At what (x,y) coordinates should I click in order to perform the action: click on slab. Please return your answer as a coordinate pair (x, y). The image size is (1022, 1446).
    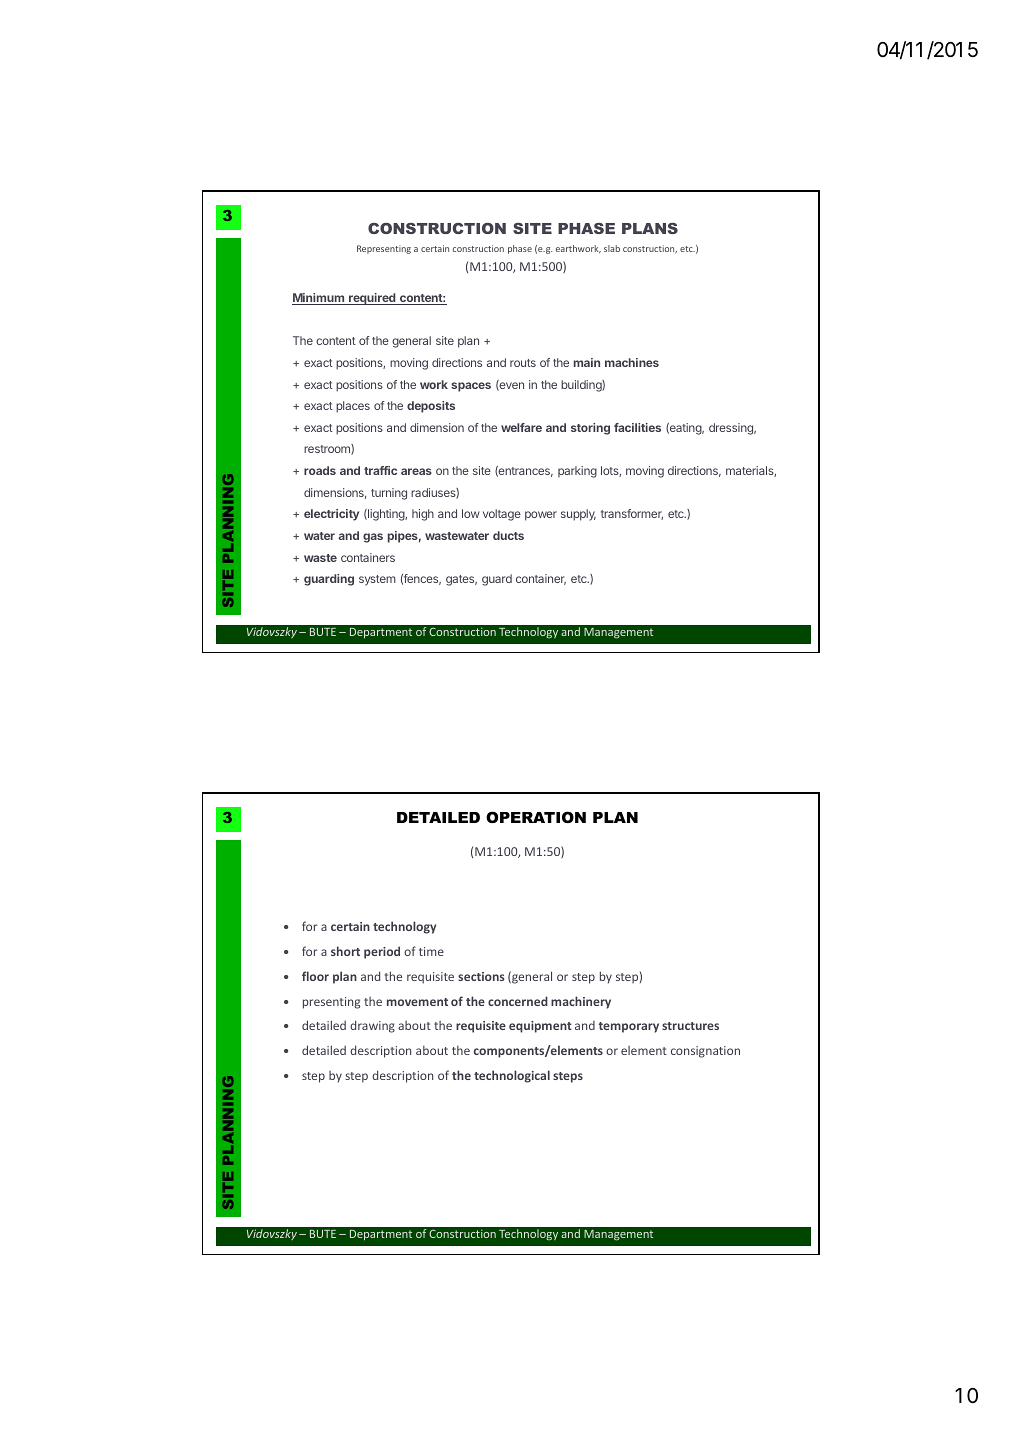
    Looking at the image, I should click on (612, 248).
